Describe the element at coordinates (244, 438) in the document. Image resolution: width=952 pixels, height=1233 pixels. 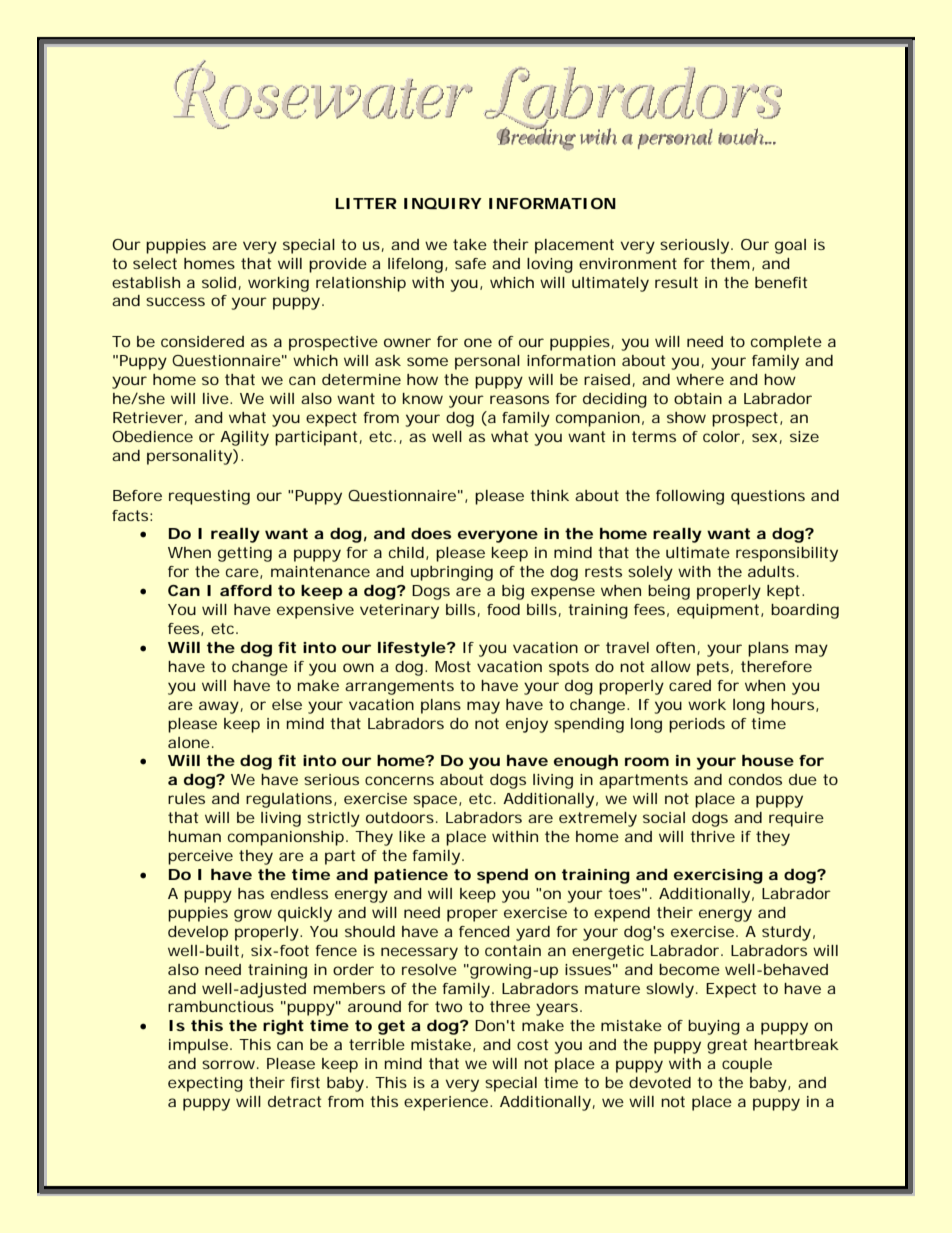
I see `Agility` at that location.
